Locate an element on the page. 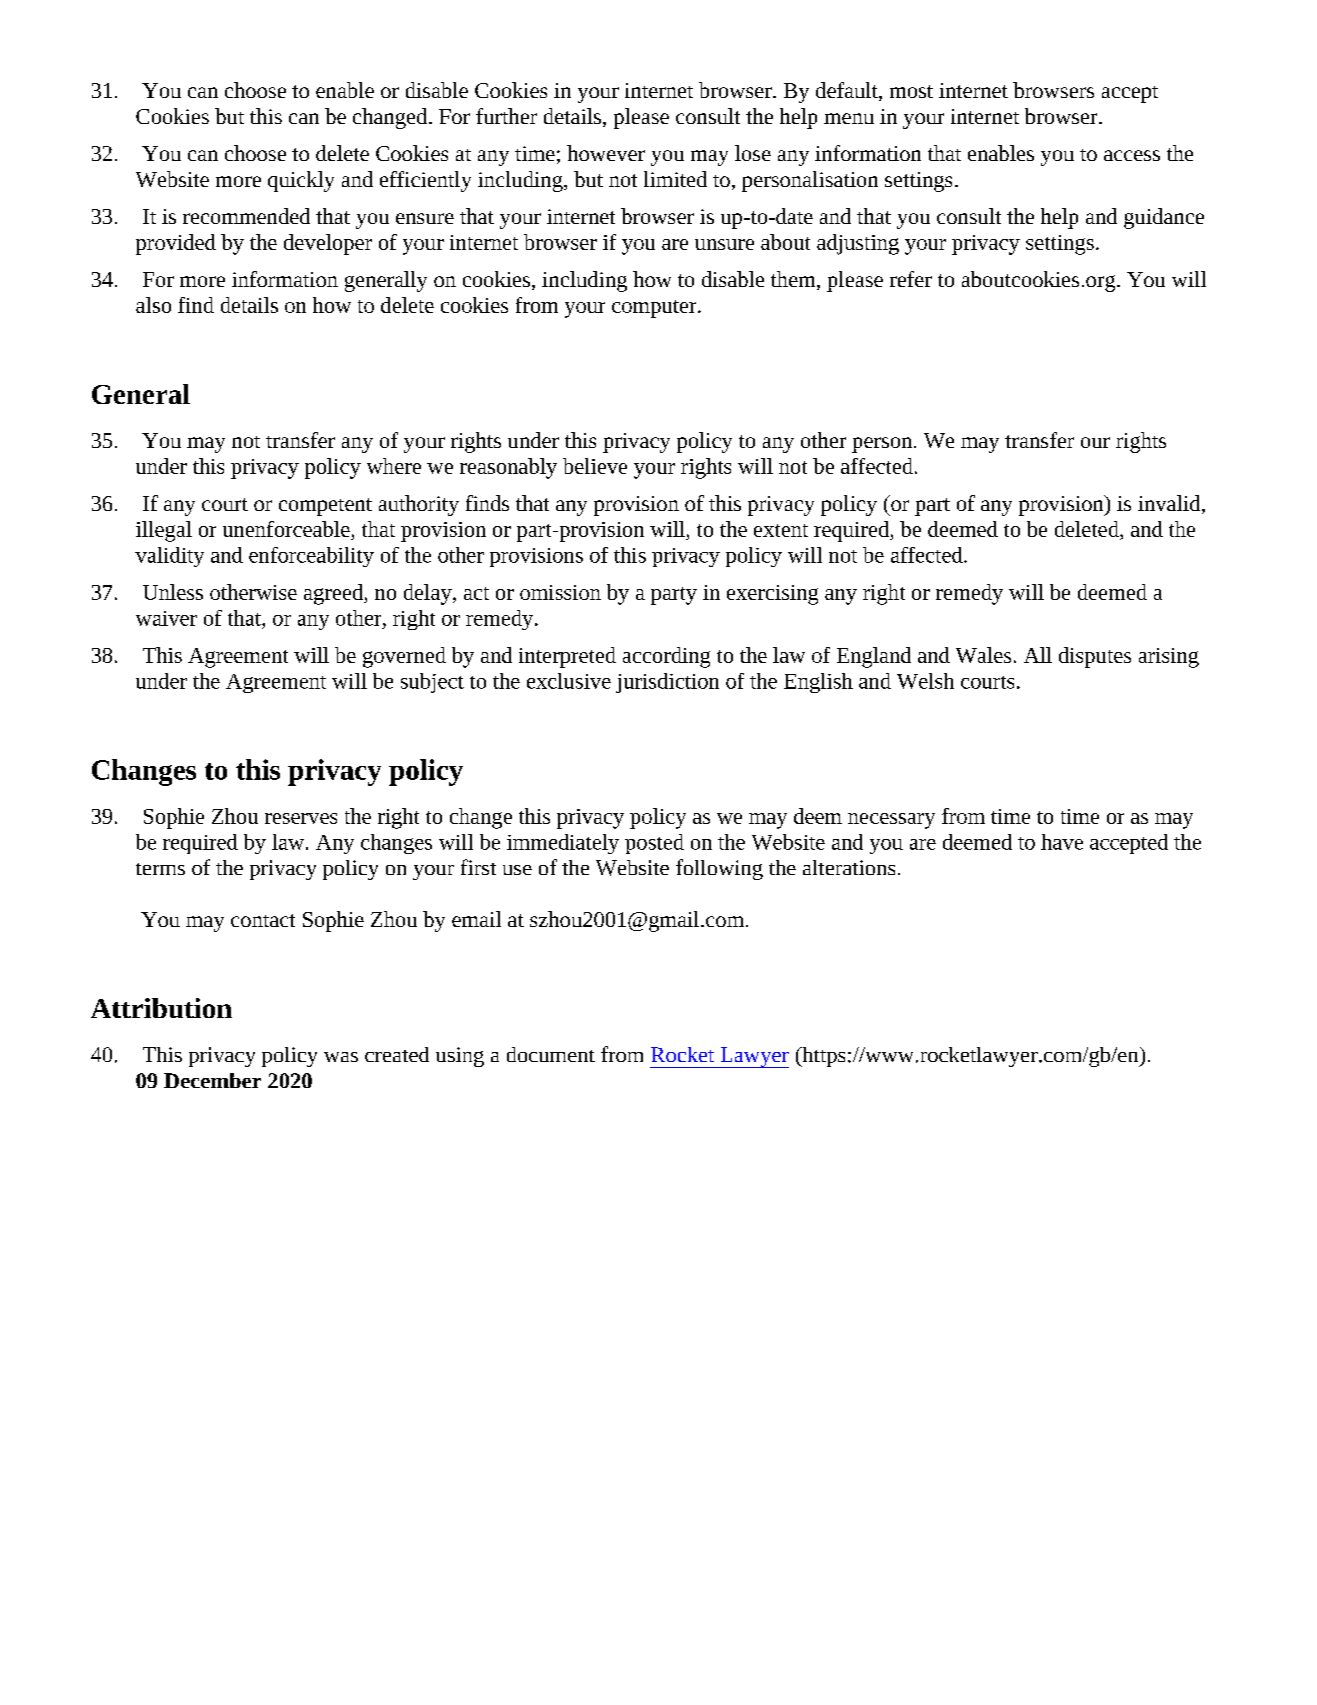 Image resolution: width=1317 pixels, height=1705 pixels. agreed is located at coordinates (334, 594).
